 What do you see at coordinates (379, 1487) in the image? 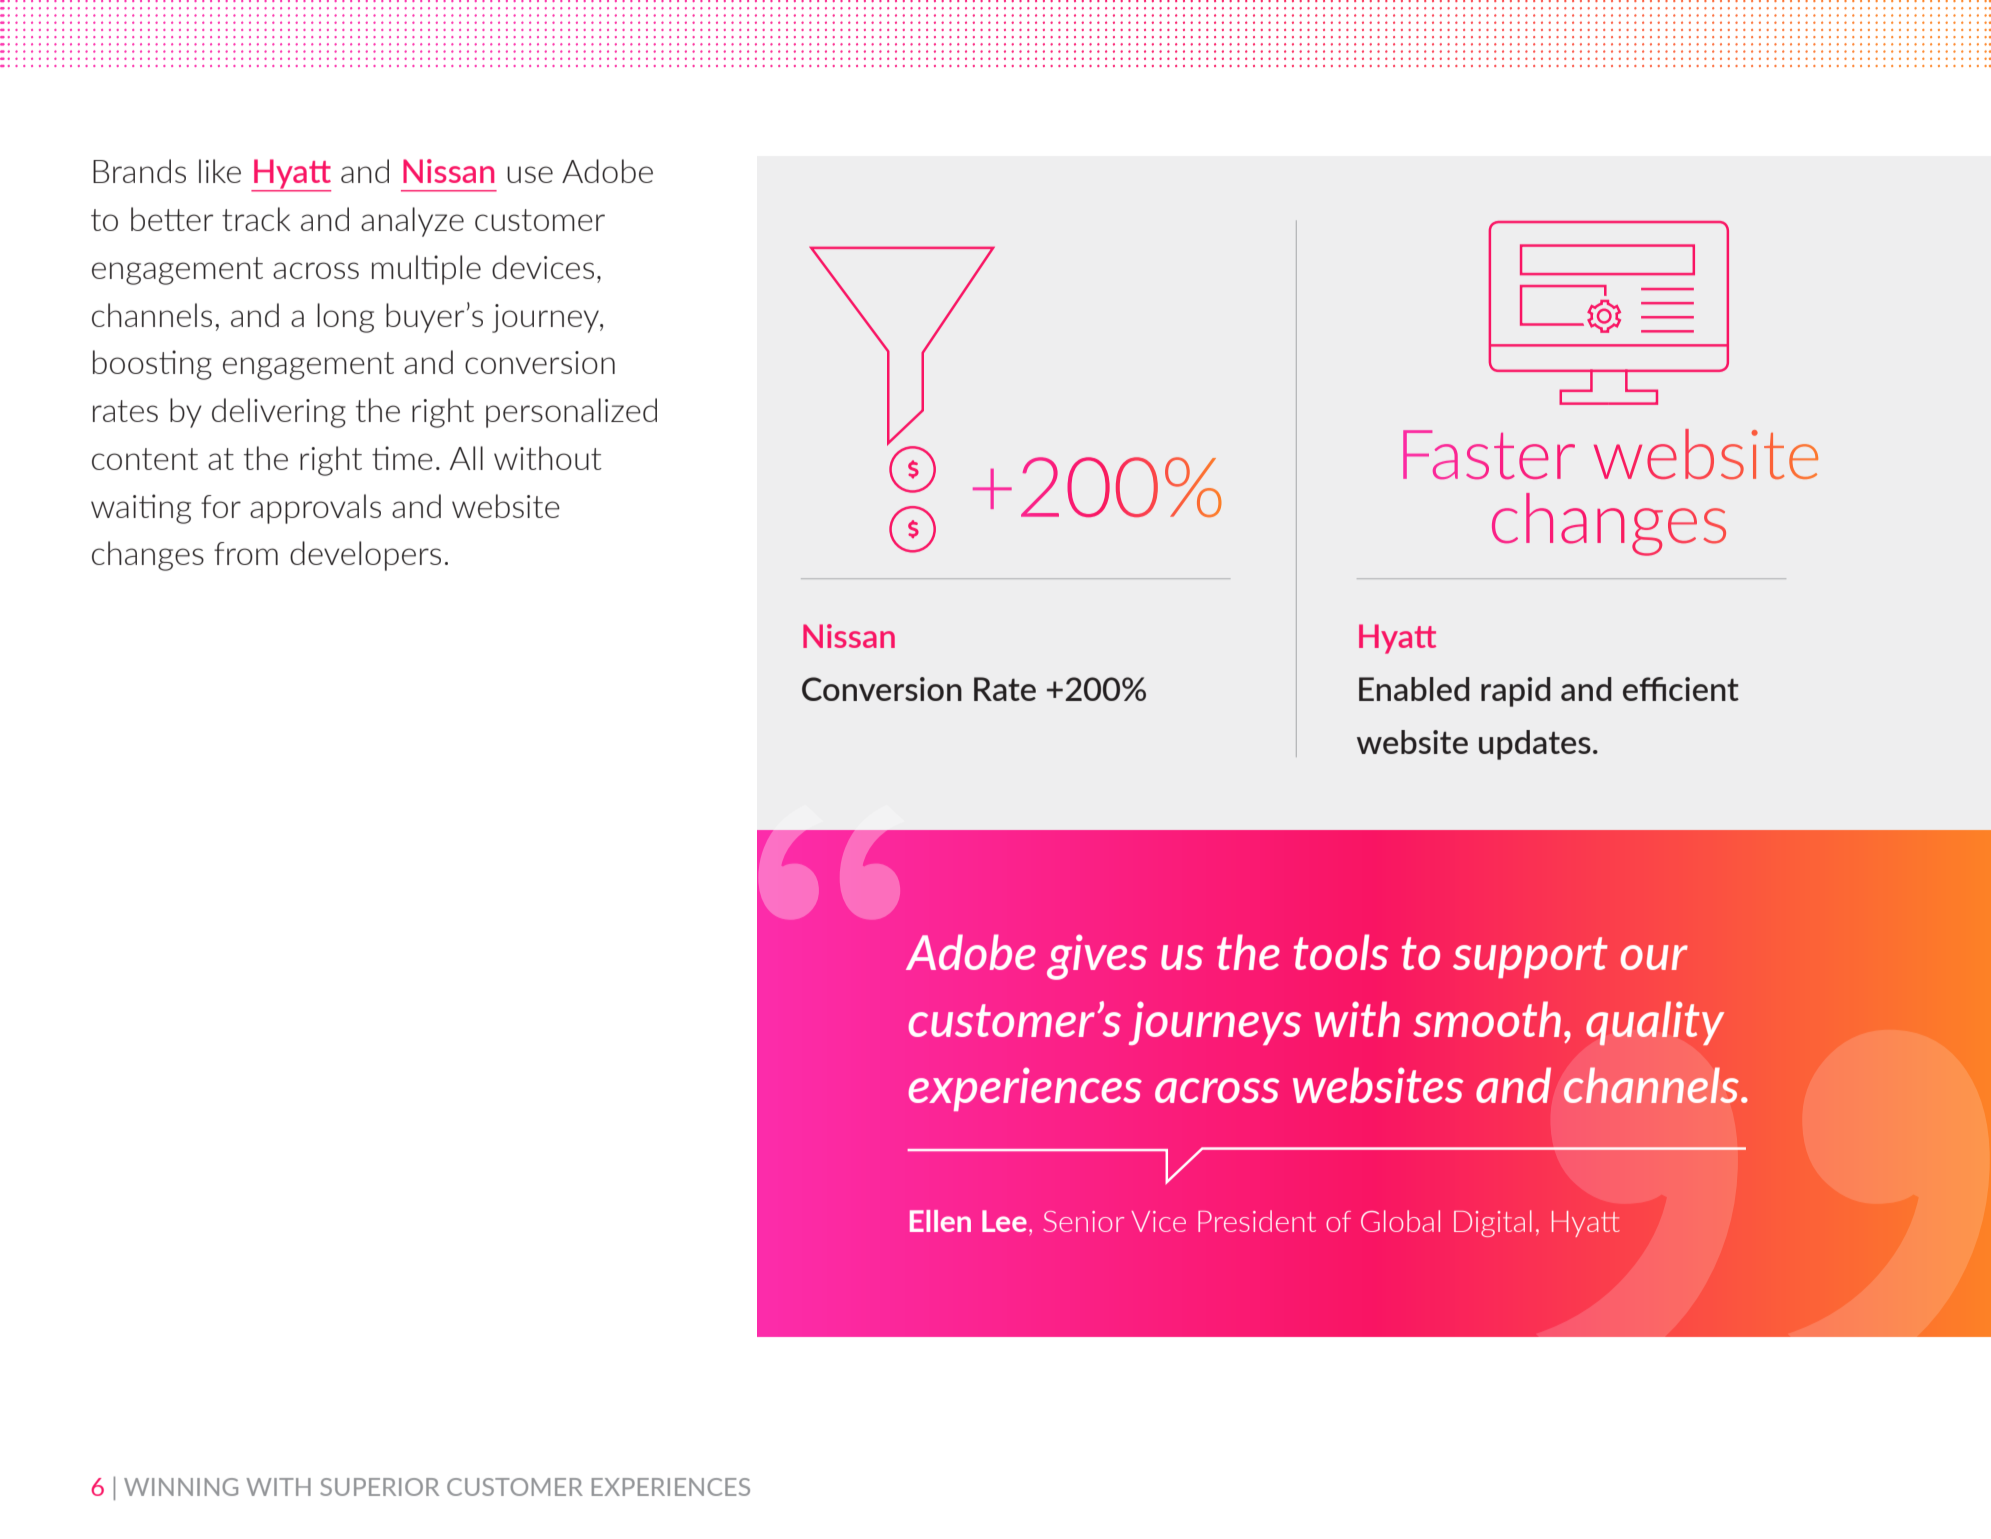
I see `SUPERIOR` at bounding box center [379, 1487].
